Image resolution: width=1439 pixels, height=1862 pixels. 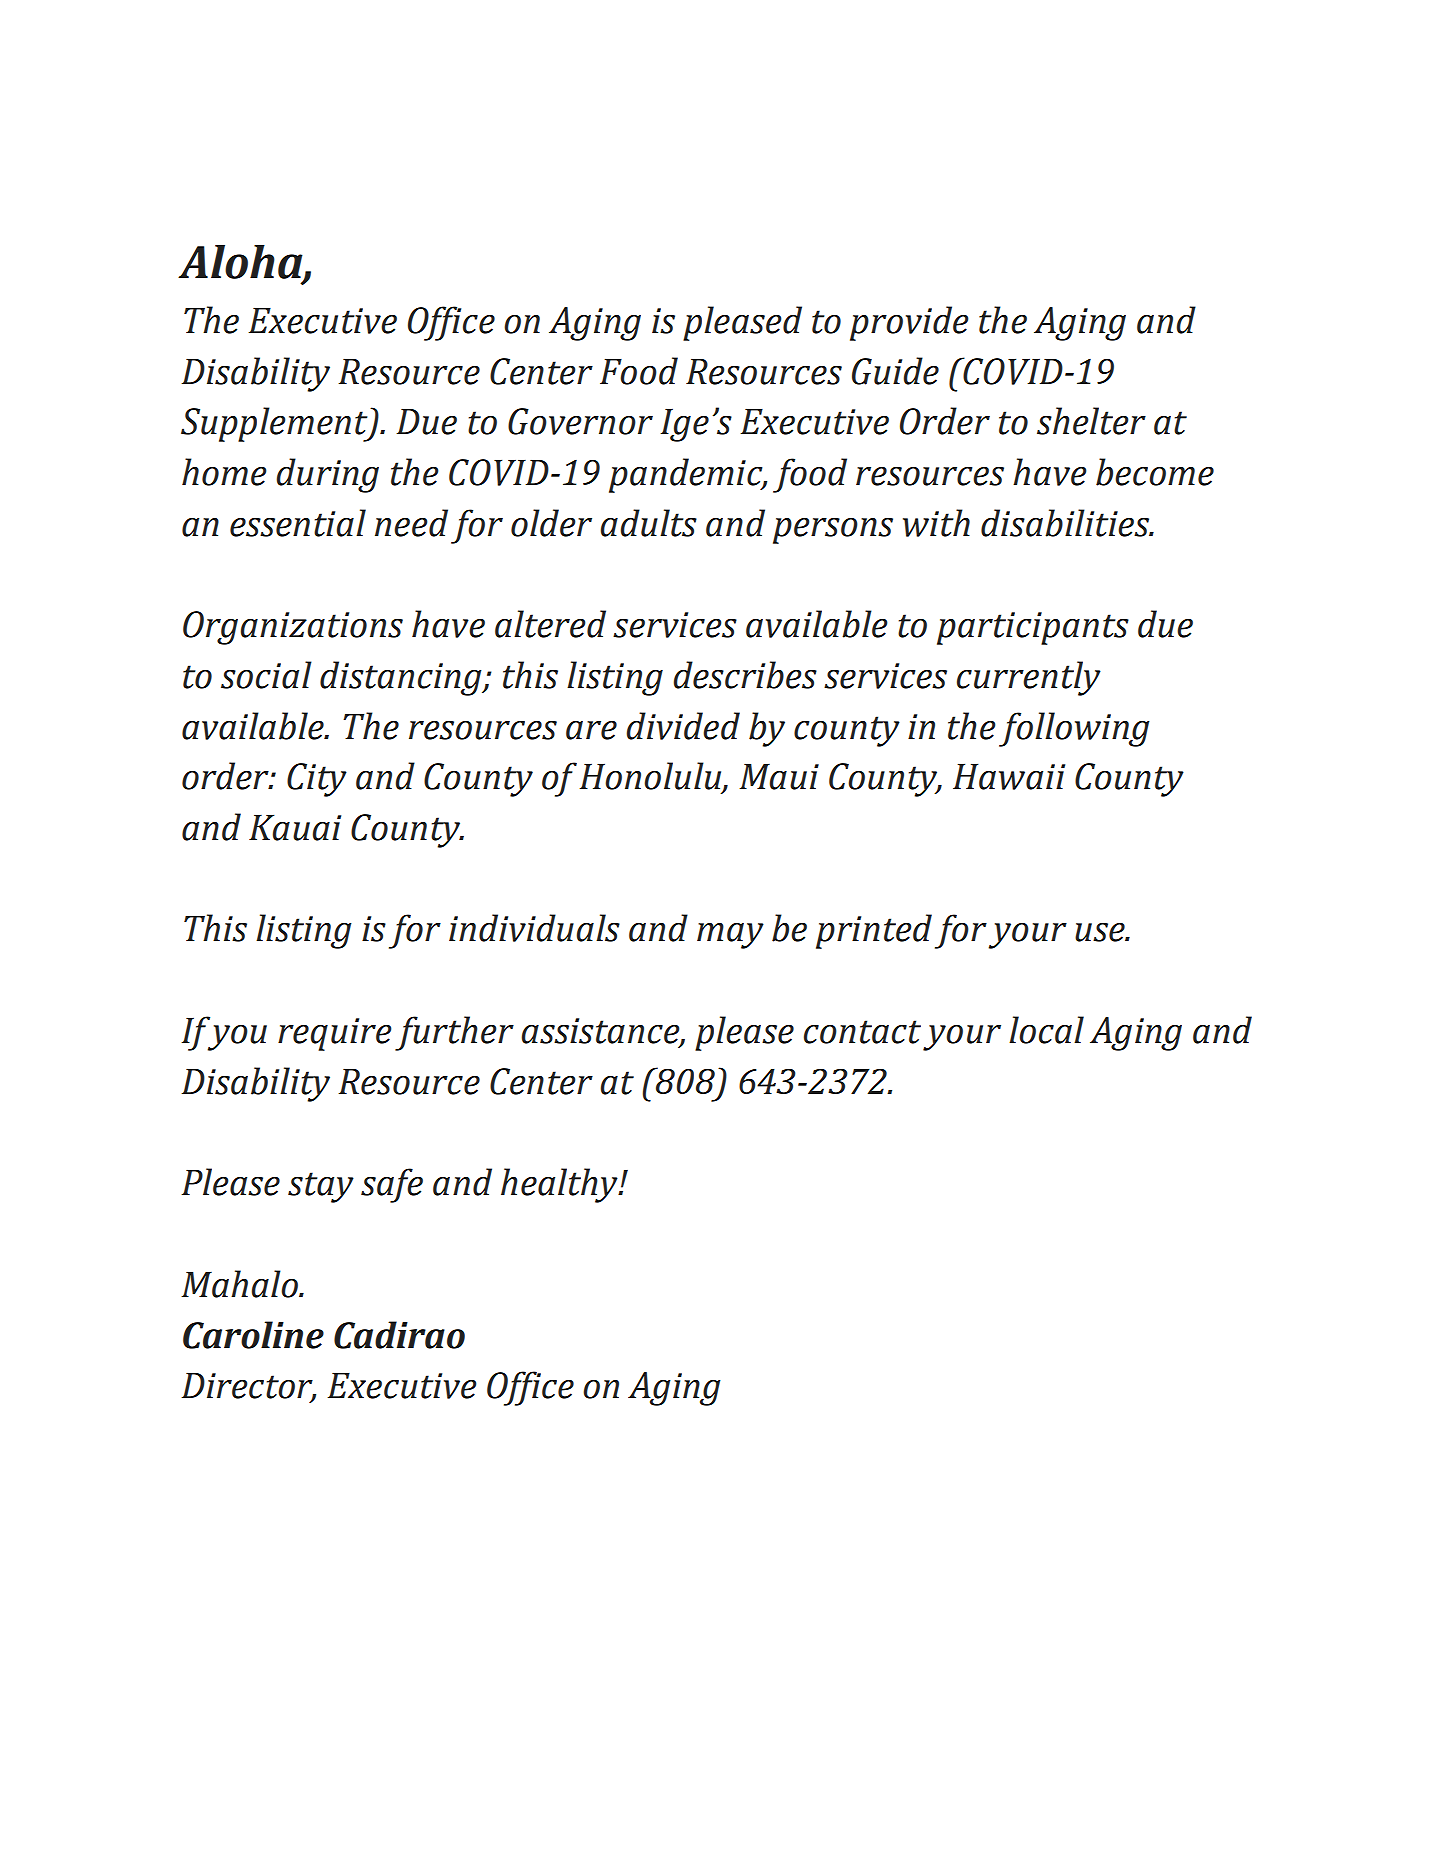 What do you see at coordinates (241, 263) in the document?
I see `Aloha` at bounding box center [241, 263].
